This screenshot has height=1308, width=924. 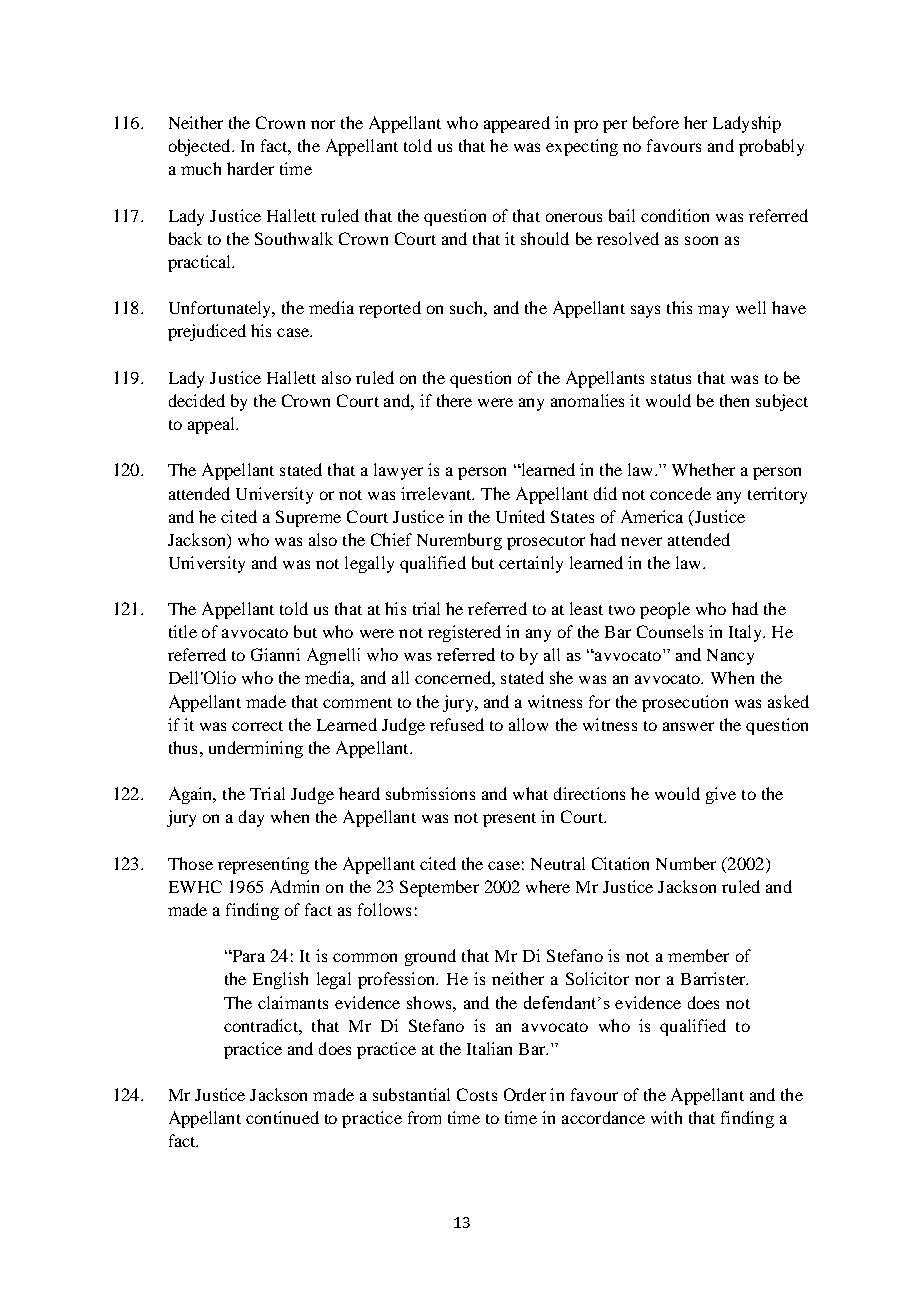 I want to click on Italy, so click(x=746, y=633).
